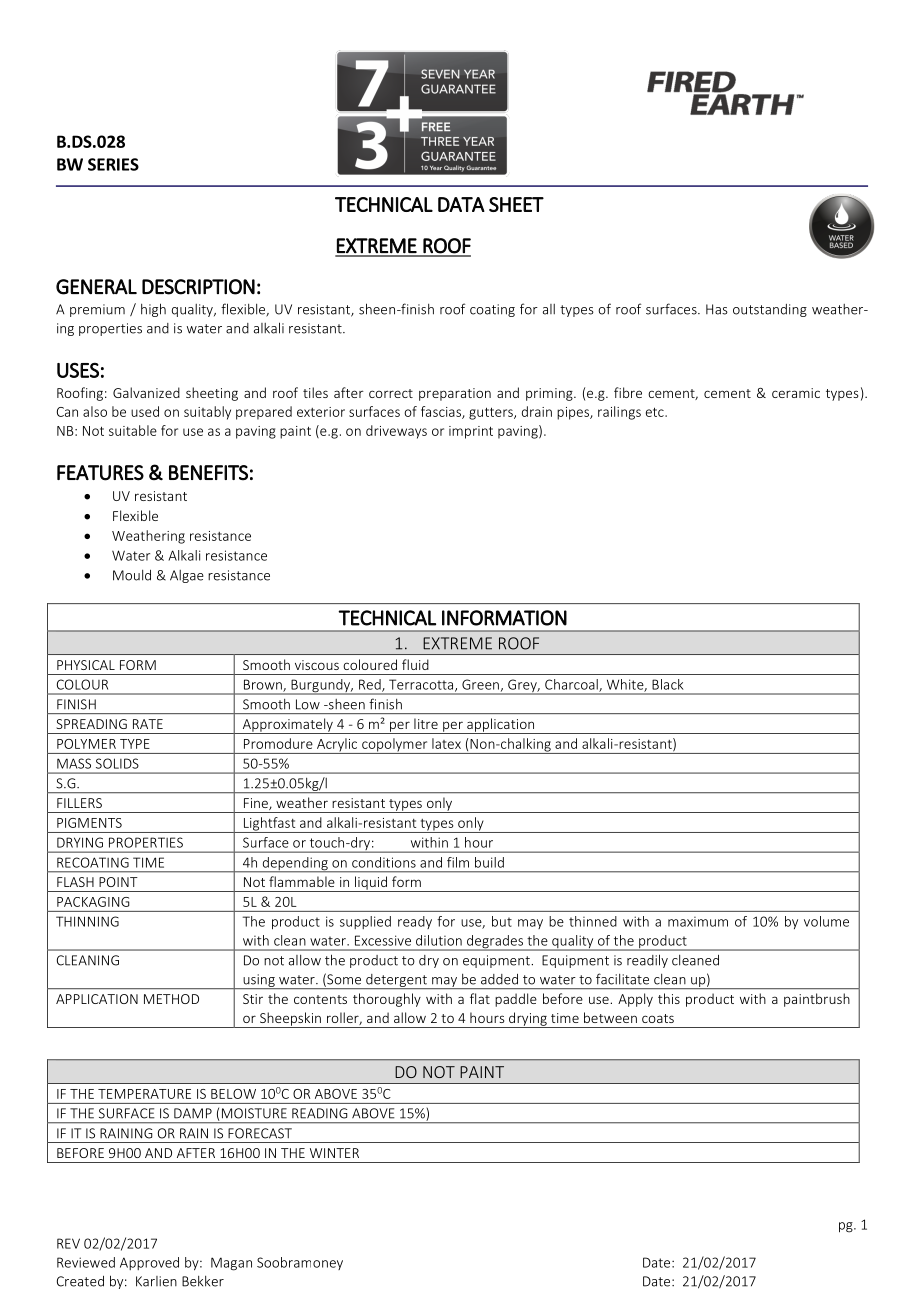  Describe the element at coordinates (132, 575) in the screenshot. I see `Mould` at that location.
